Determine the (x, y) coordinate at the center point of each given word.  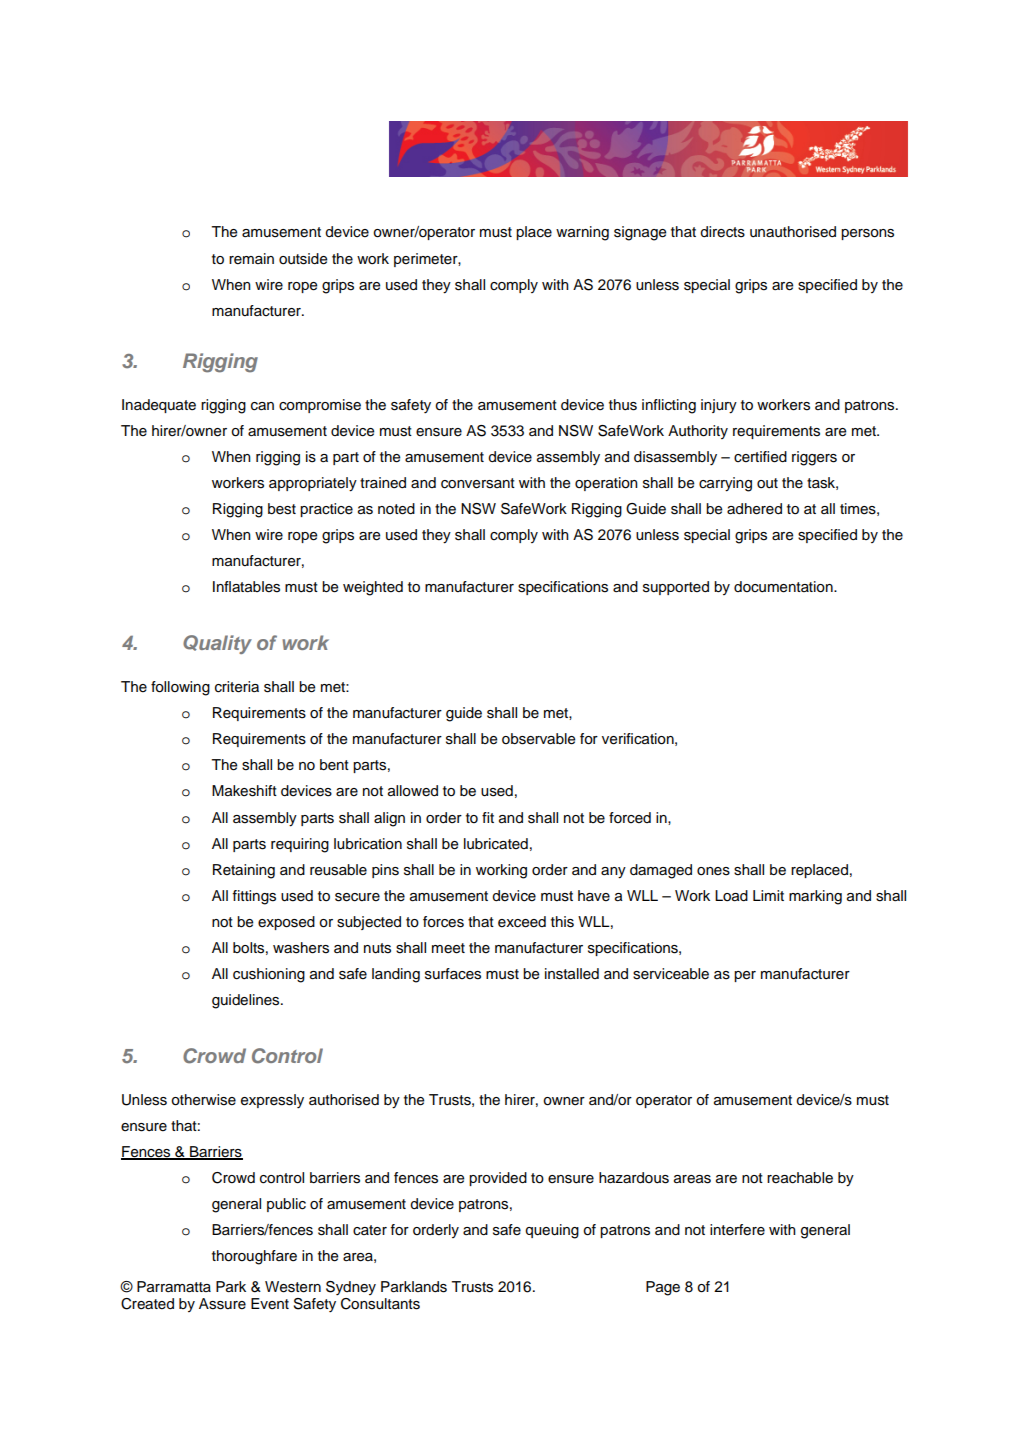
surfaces (453, 974)
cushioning (269, 975)
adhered (754, 509)
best (282, 509)
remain (251, 259)
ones (713, 871)
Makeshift (244, 791)
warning (582, 233)
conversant (478, 483)
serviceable (671, 974)
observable (538, 739)
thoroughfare (254, 1257)
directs (722, 232)
